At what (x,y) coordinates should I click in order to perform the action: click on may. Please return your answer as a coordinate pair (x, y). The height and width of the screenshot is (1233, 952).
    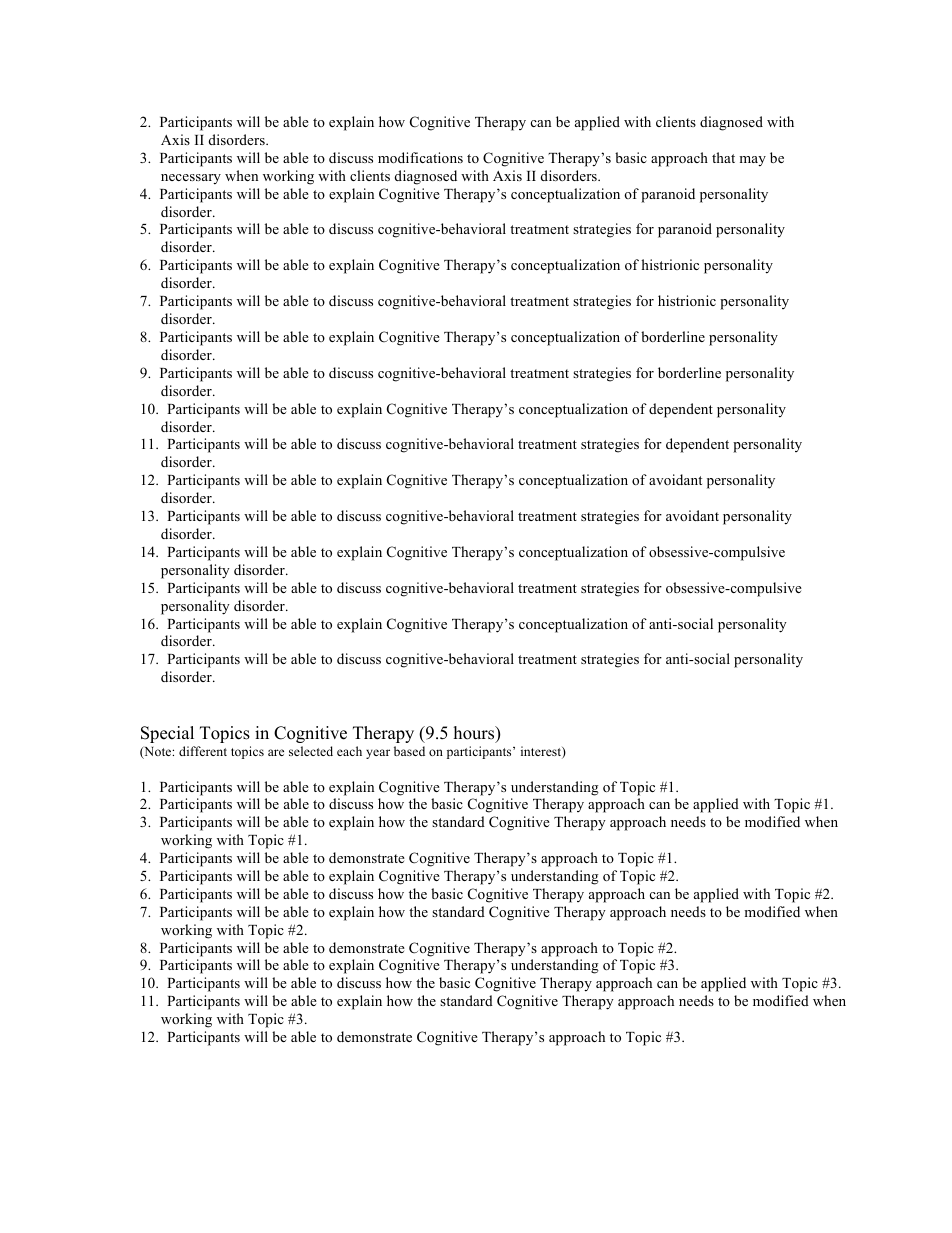
    Looking at the image, I should click on (752, 161).
